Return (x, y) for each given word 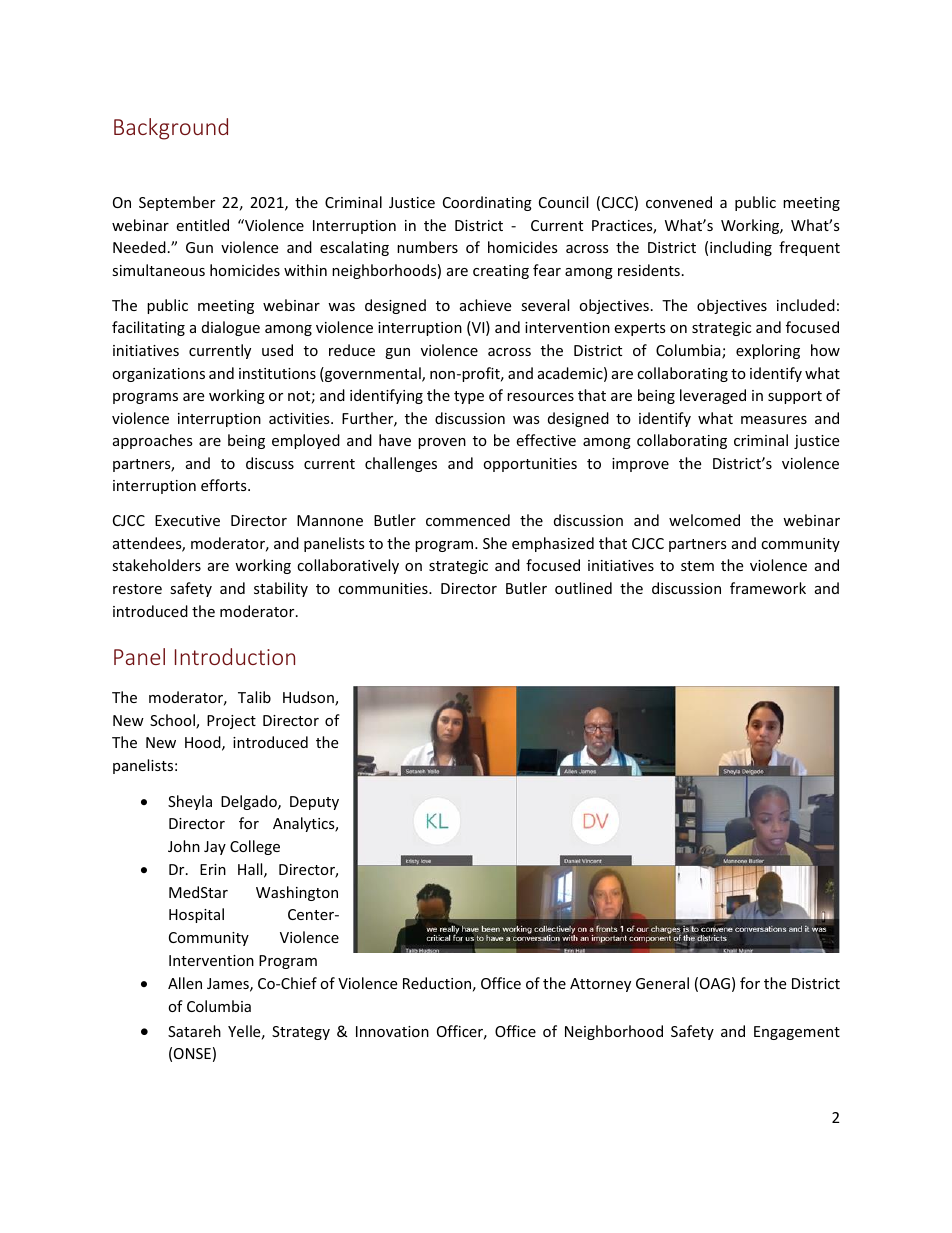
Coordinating (487, 203)
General (662, 983)
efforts (225, 485)
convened (679, 202)
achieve (485, 305)
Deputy (314, 803)
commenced (468, 520)
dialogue (231, 328)
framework (768, 588)
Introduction (235, 656)
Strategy (301, 1033)
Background (171, 129)
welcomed (704, 520)
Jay (215, 848)
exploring (768, 351)
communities (384, 588)
